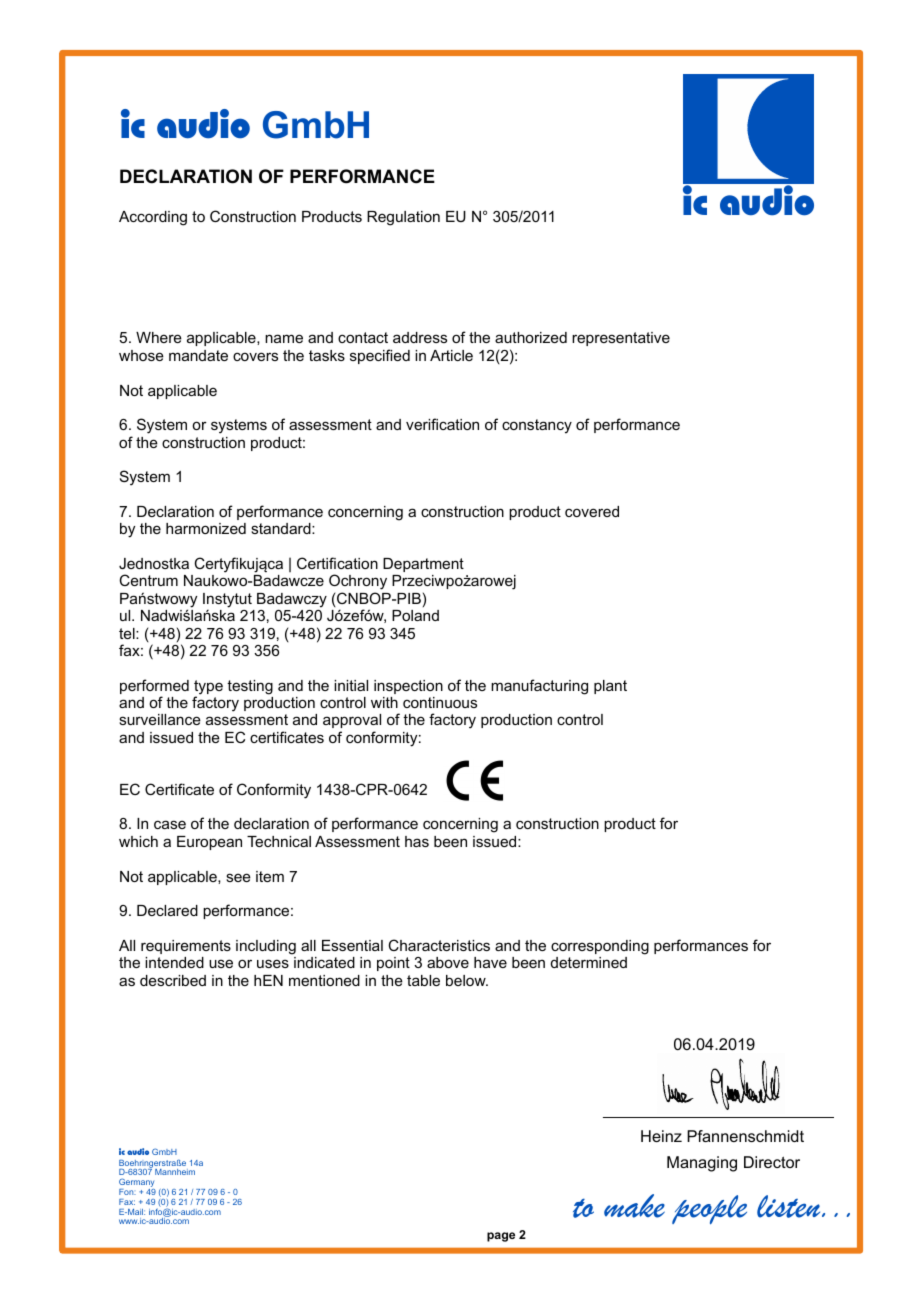 This screenshot has height=1308, width=924. I want to click on Mannheim, so click(175, 1172).
